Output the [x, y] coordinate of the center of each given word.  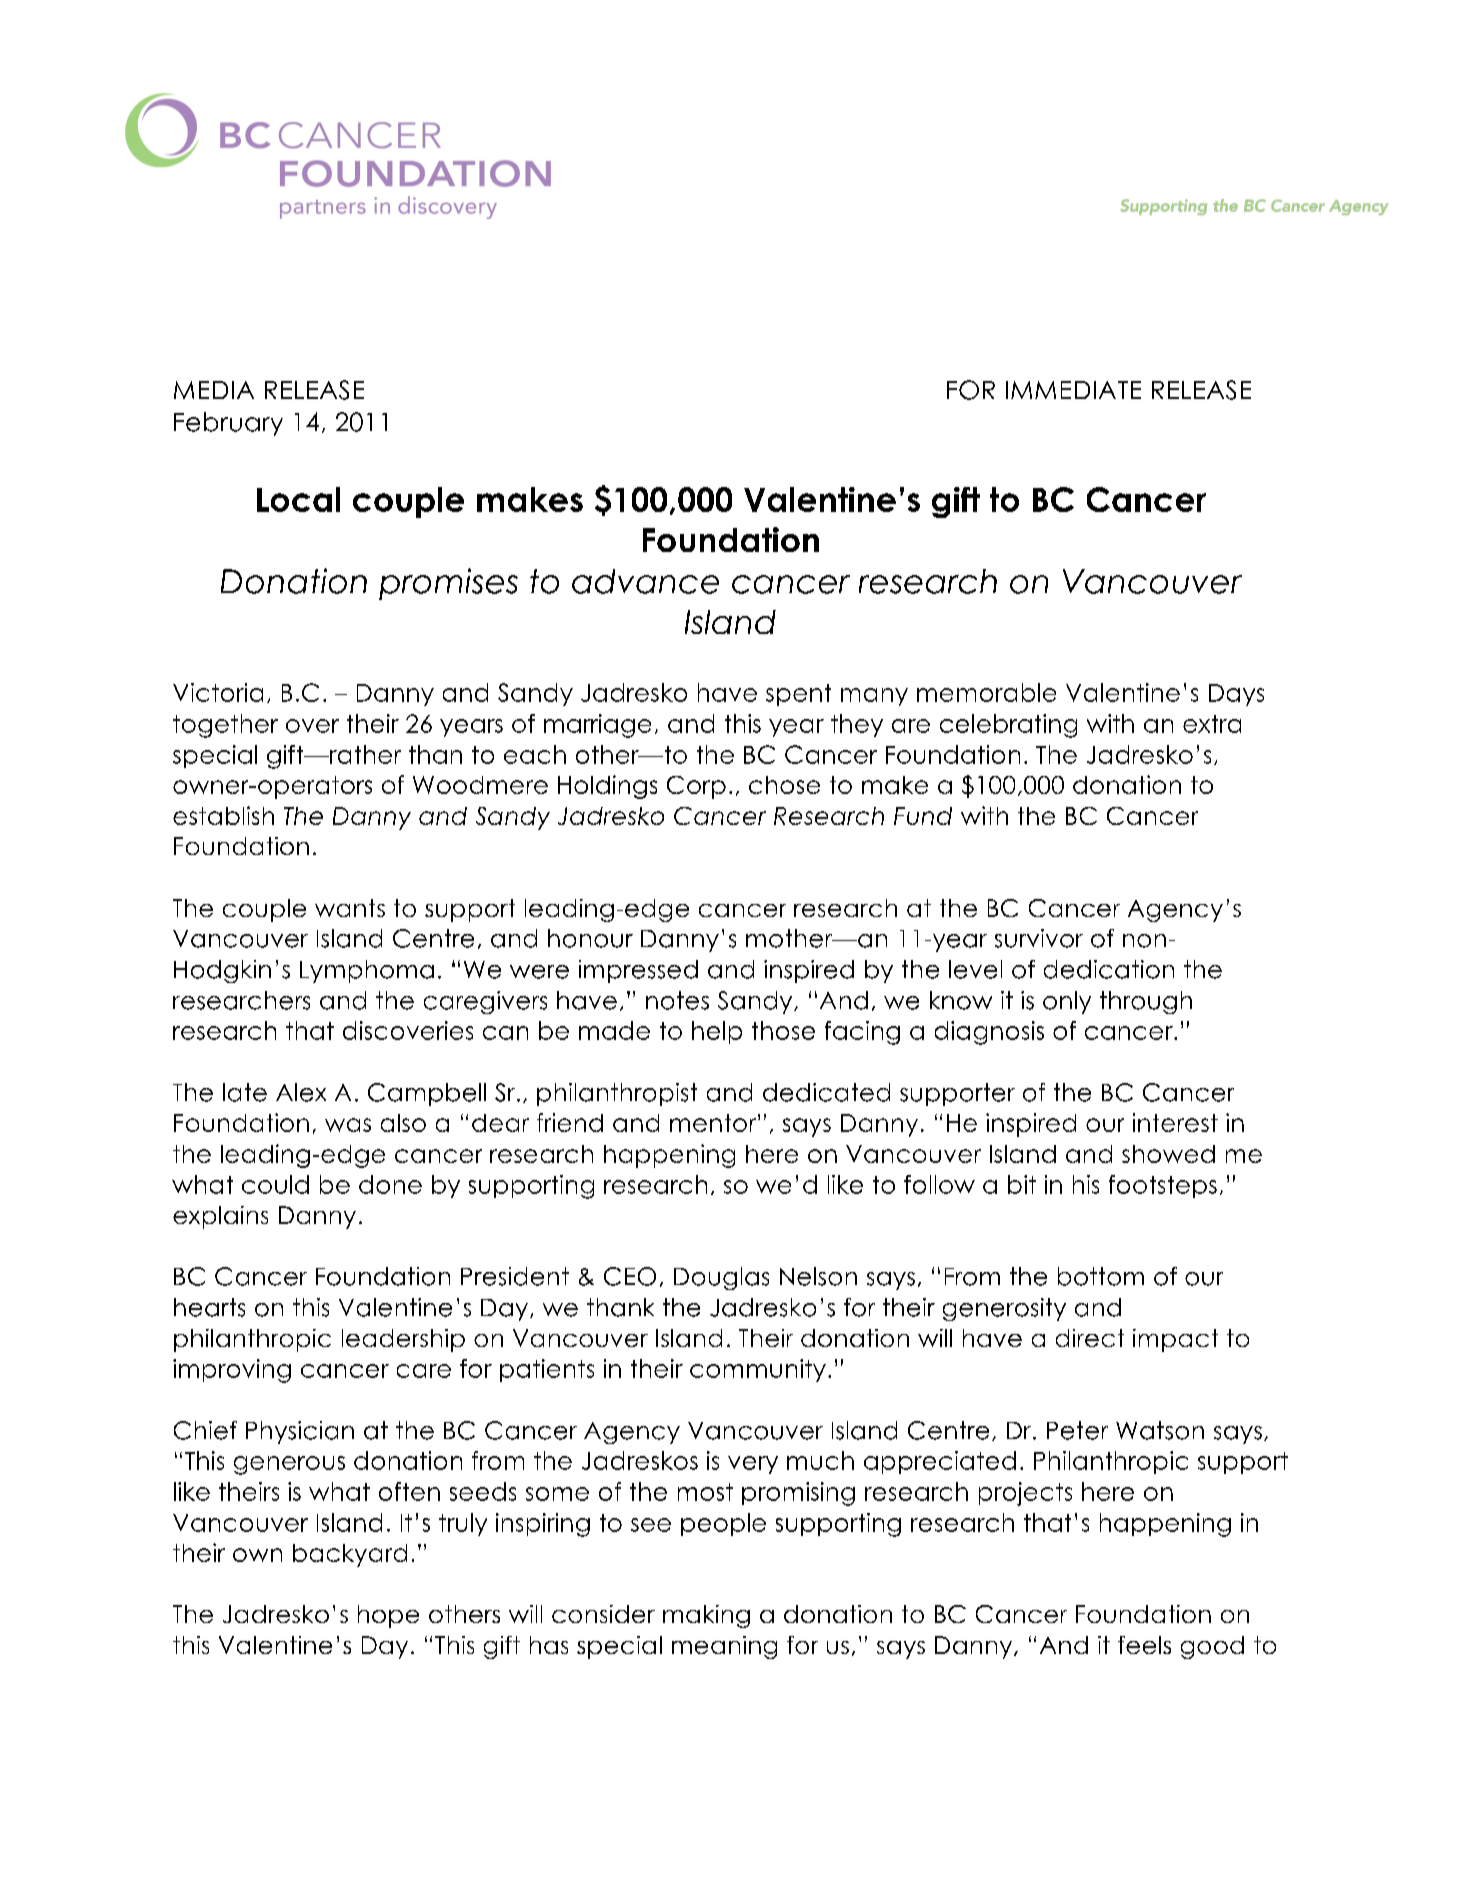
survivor [1039, 938]
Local [298, 499]
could [275, 1184]
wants [350, 908]
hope [388, 1616]
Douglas [721, 1278]
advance [645, 581]
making [706, 1616]
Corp [696, 787]
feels [1144, 1645]
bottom [1101, 1276]
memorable [986, 692]
